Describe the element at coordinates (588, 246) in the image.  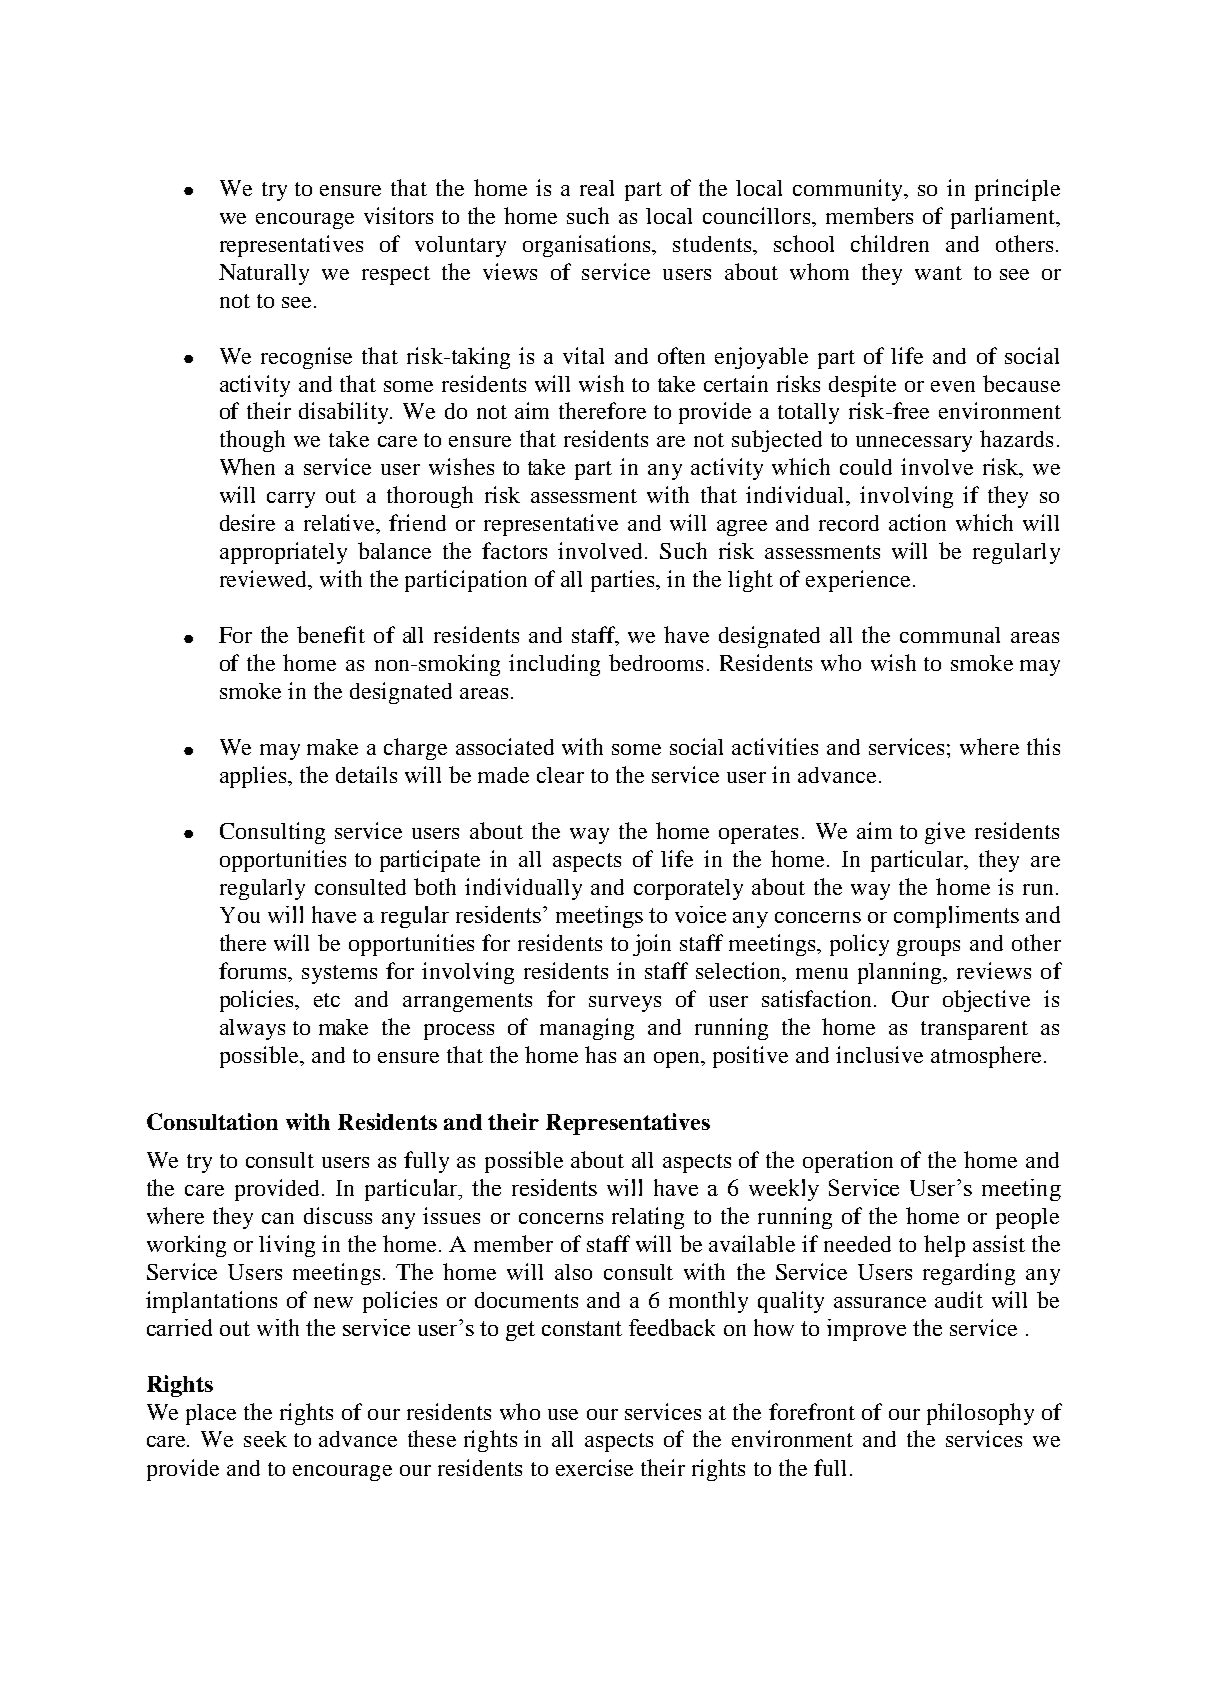
I see `organisations` at that location.
